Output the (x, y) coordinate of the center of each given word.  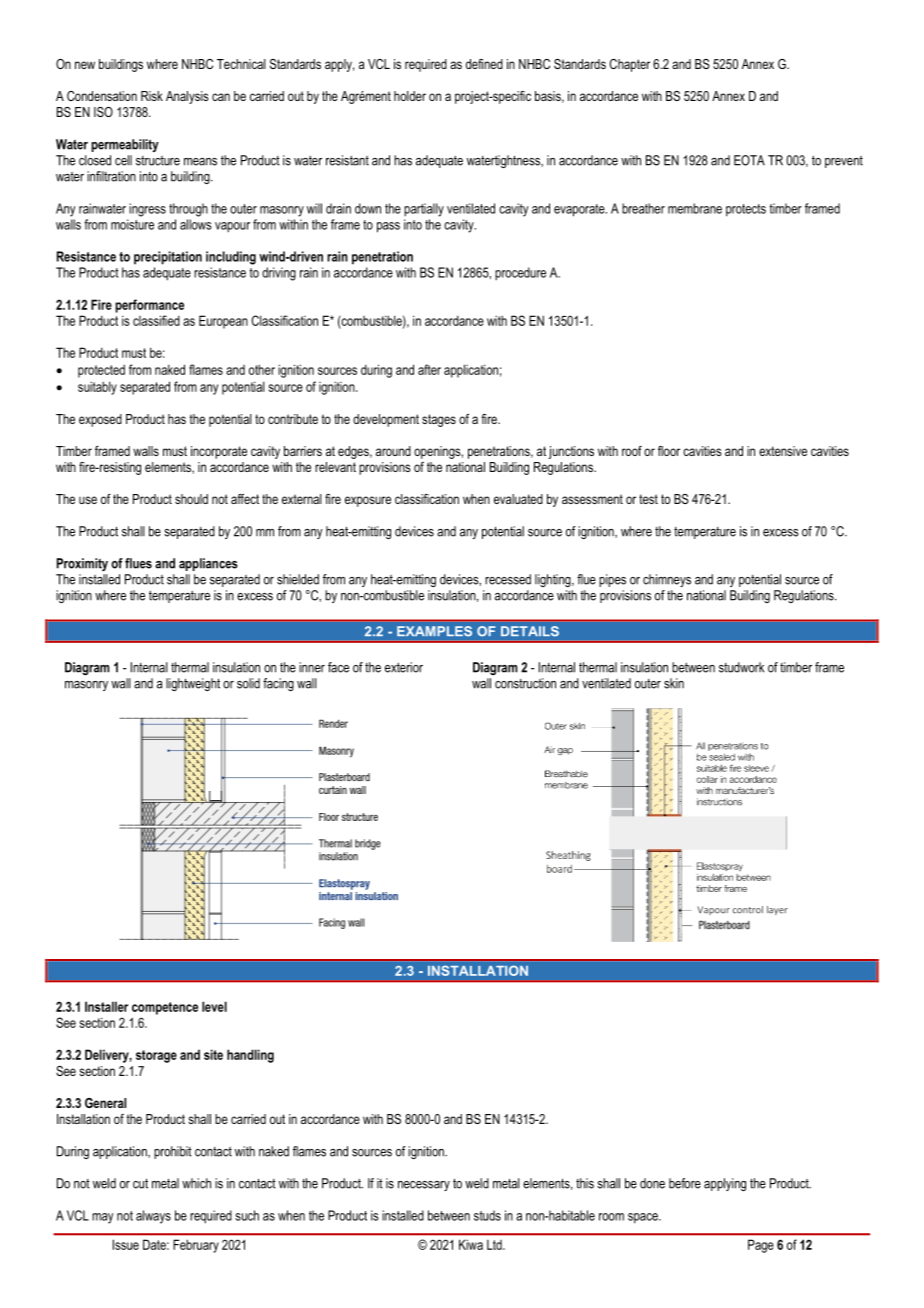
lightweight (193, 684)
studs (487, 1215)
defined (484, 64)
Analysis (187, 97)
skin (674, 683)
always (153, 1217)
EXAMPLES (434, 631)
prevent (844, 162)
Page (761, 1246)
